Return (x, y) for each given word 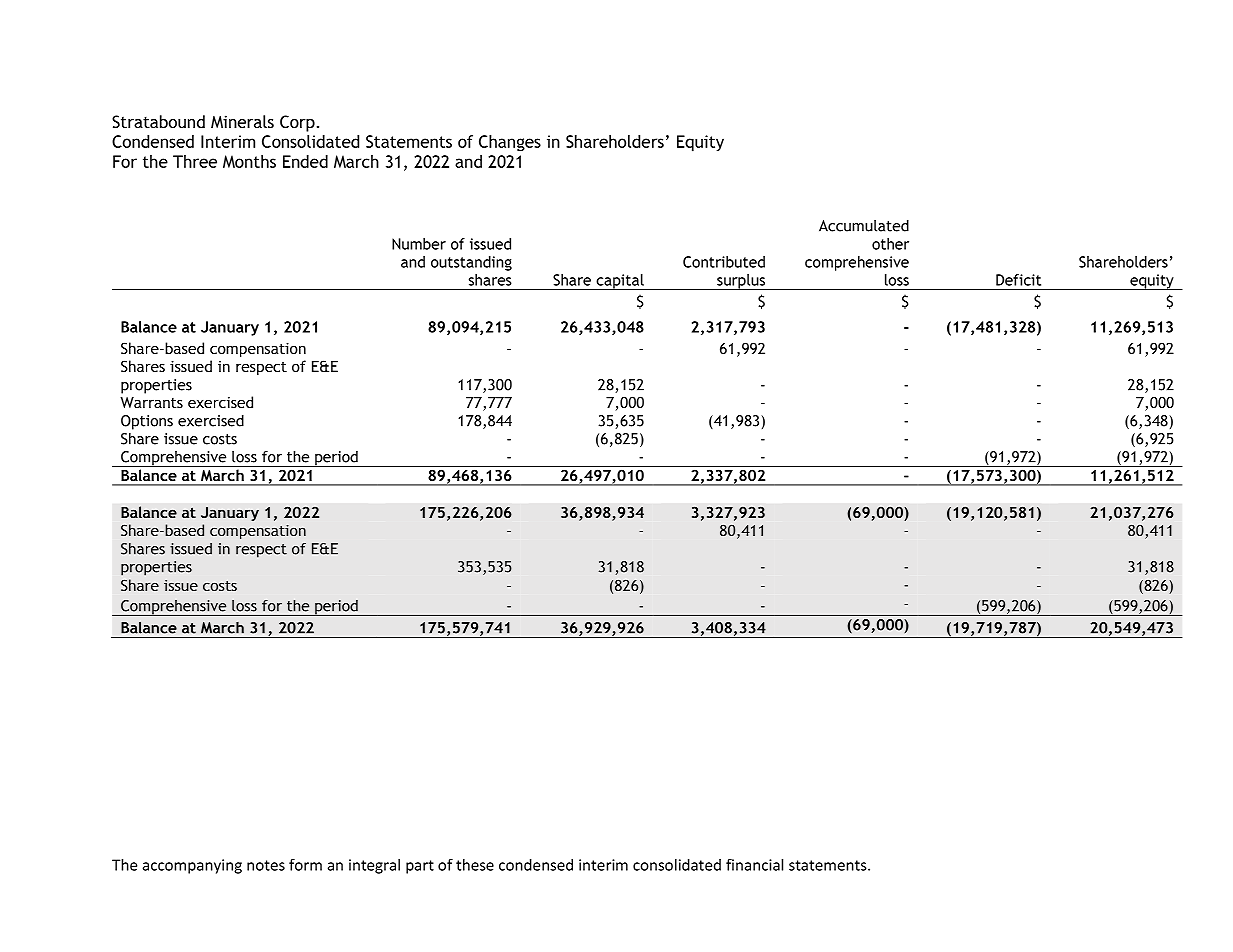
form (305, 865)
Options (147, 422)
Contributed (724, 262)
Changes (510, 143)
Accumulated (864, 226)
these (475, 865)
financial (754, 865)
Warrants (151, 402)
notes (266, 865)
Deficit (1018, 280)
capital (620, 282)
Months (249, 161)
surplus (741, 282)
